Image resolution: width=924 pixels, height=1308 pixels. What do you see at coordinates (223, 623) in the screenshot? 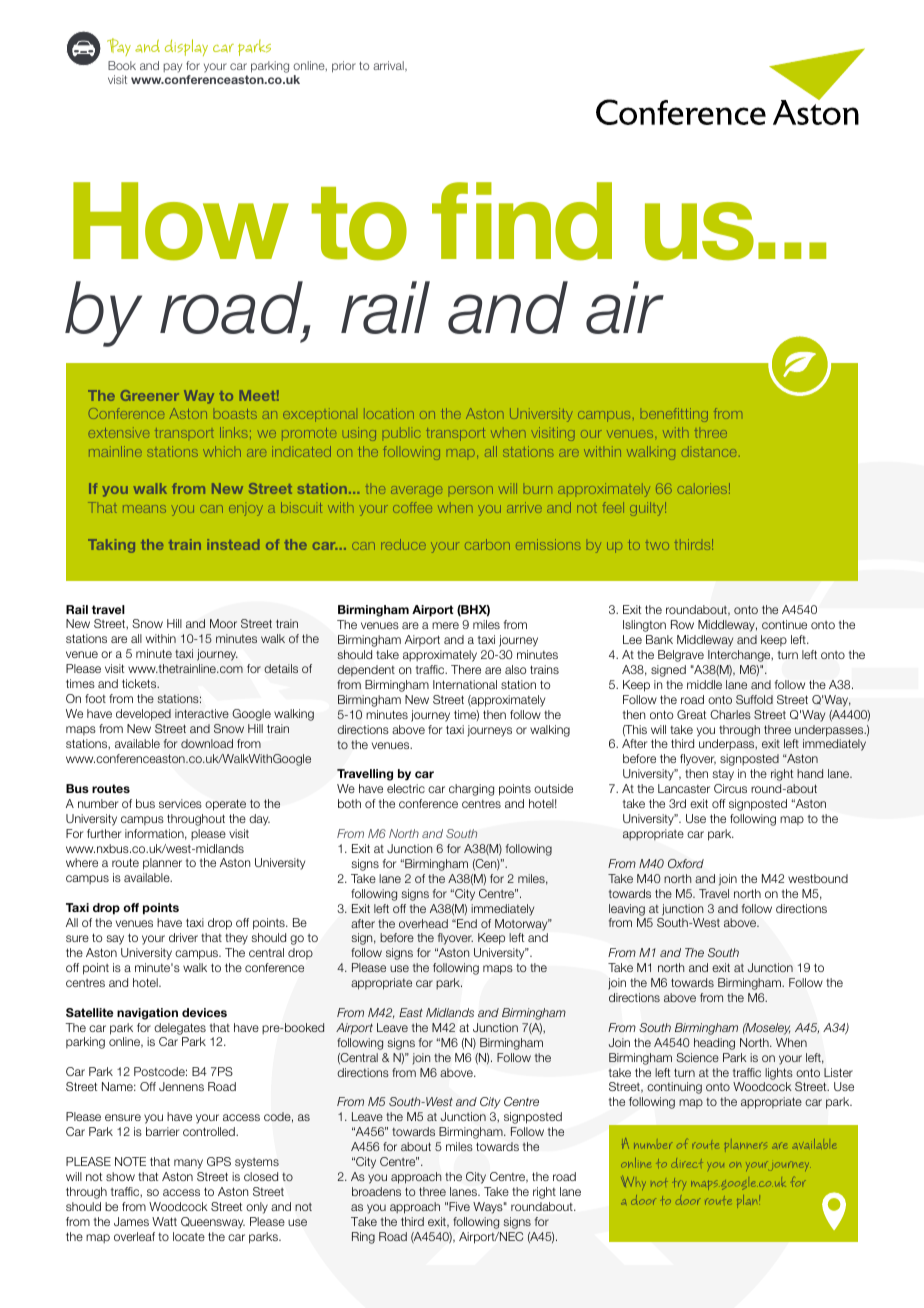
I see `Moor` at bounding box center [223, 623].
